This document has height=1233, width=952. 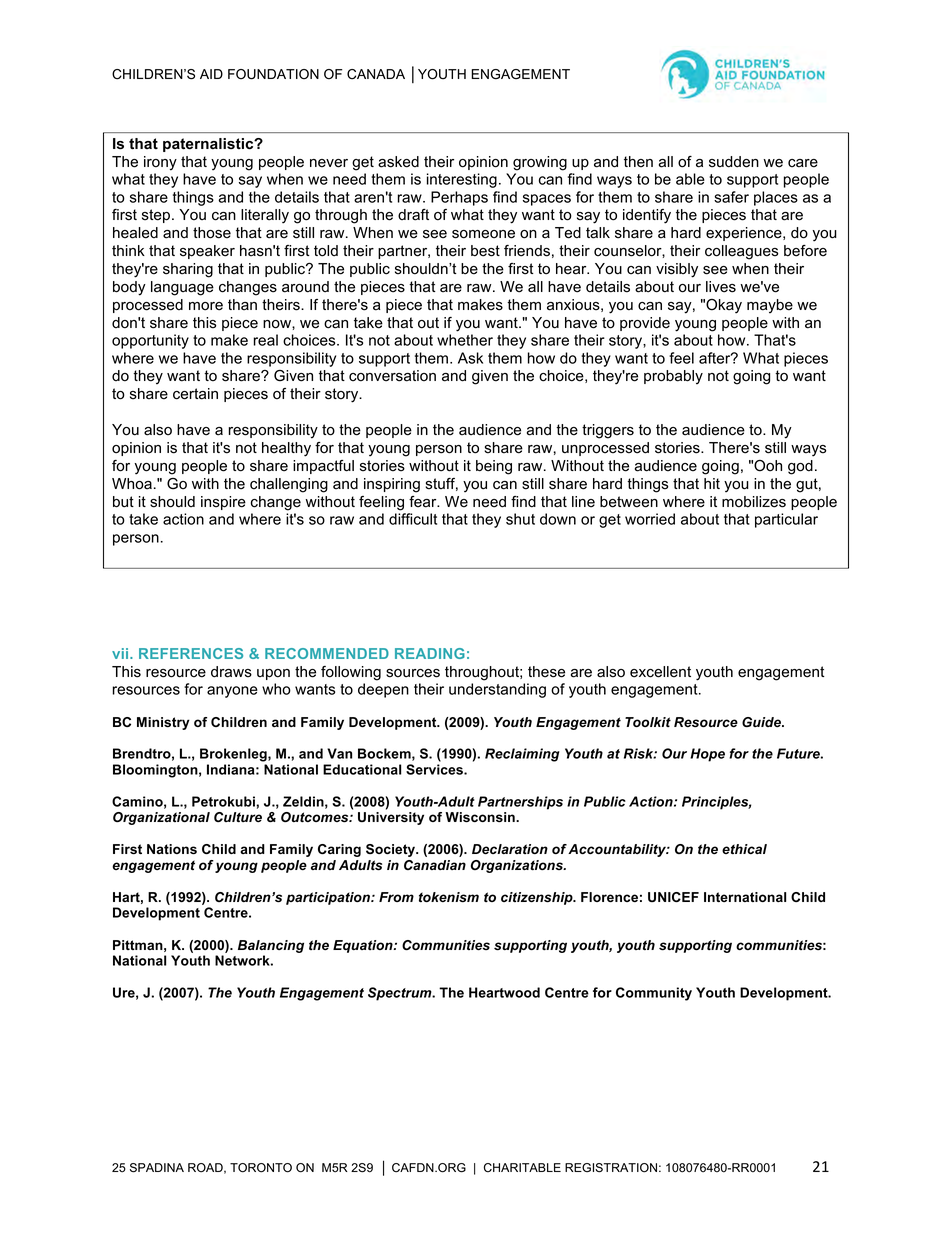 I want to click on interesting, so click(x=462, y=180).
